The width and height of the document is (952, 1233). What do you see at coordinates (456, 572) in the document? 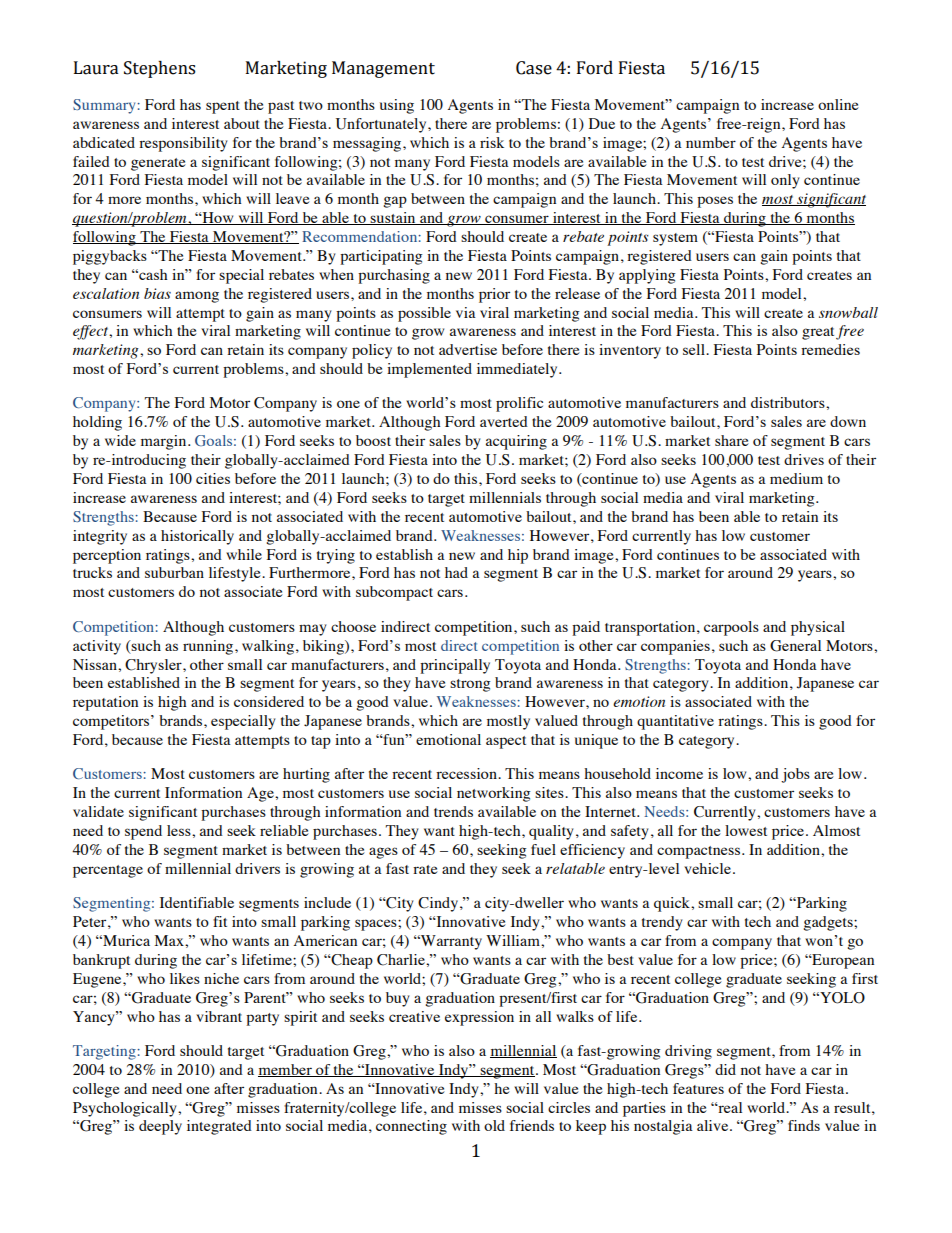
I see `had` at bounding box center [456, 572].
